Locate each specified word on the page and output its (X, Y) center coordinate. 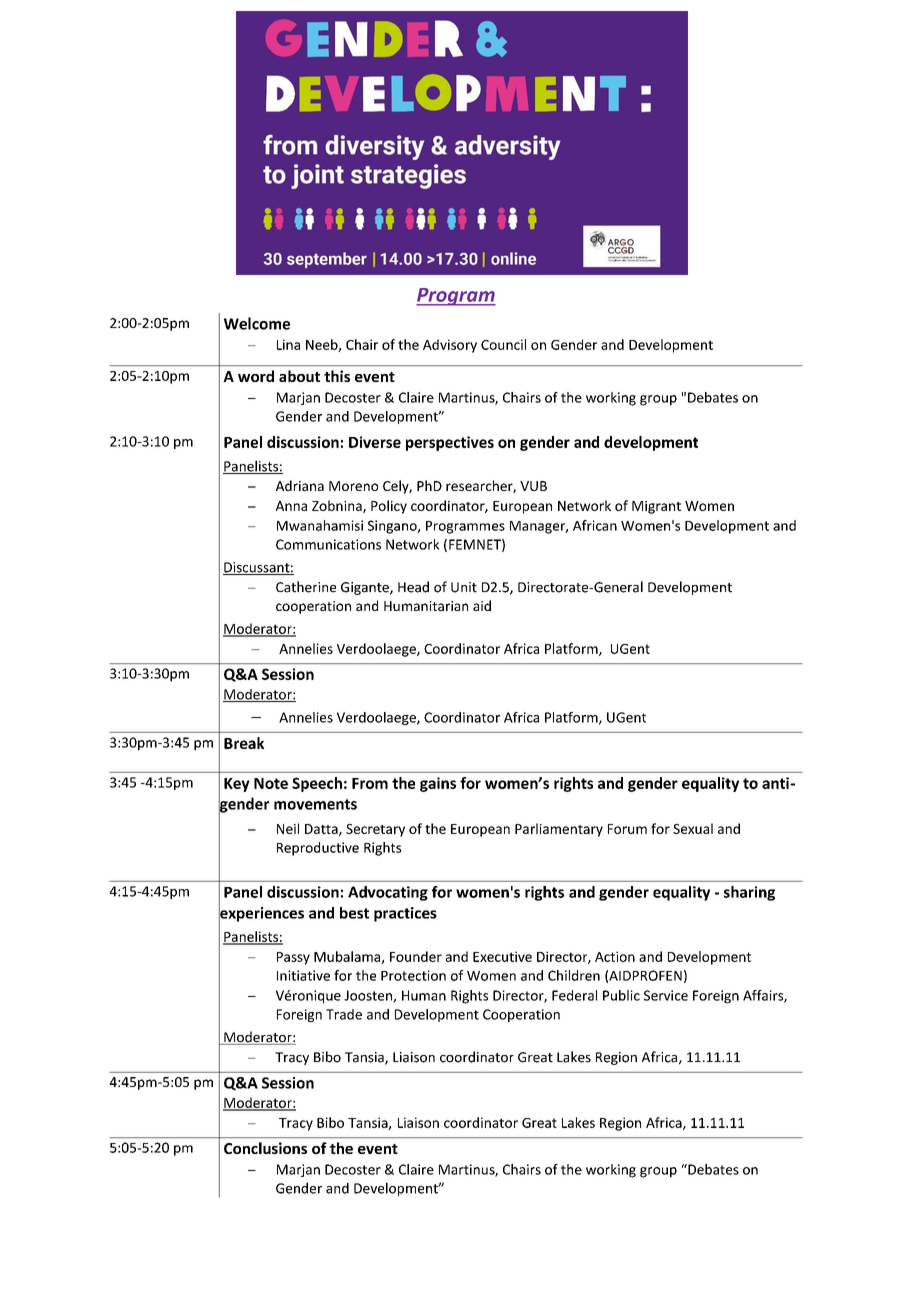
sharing (749, 893)
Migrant (656, 507)
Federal (574, 995)
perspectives (450, 443)
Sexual (693, 828)
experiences (261, 914)
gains (438, 784)
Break (244, 743)
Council (503, 344)
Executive (502, 956)
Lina (288, 344)
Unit (464, 587)
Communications (328, 544)
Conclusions (265, 1148)
